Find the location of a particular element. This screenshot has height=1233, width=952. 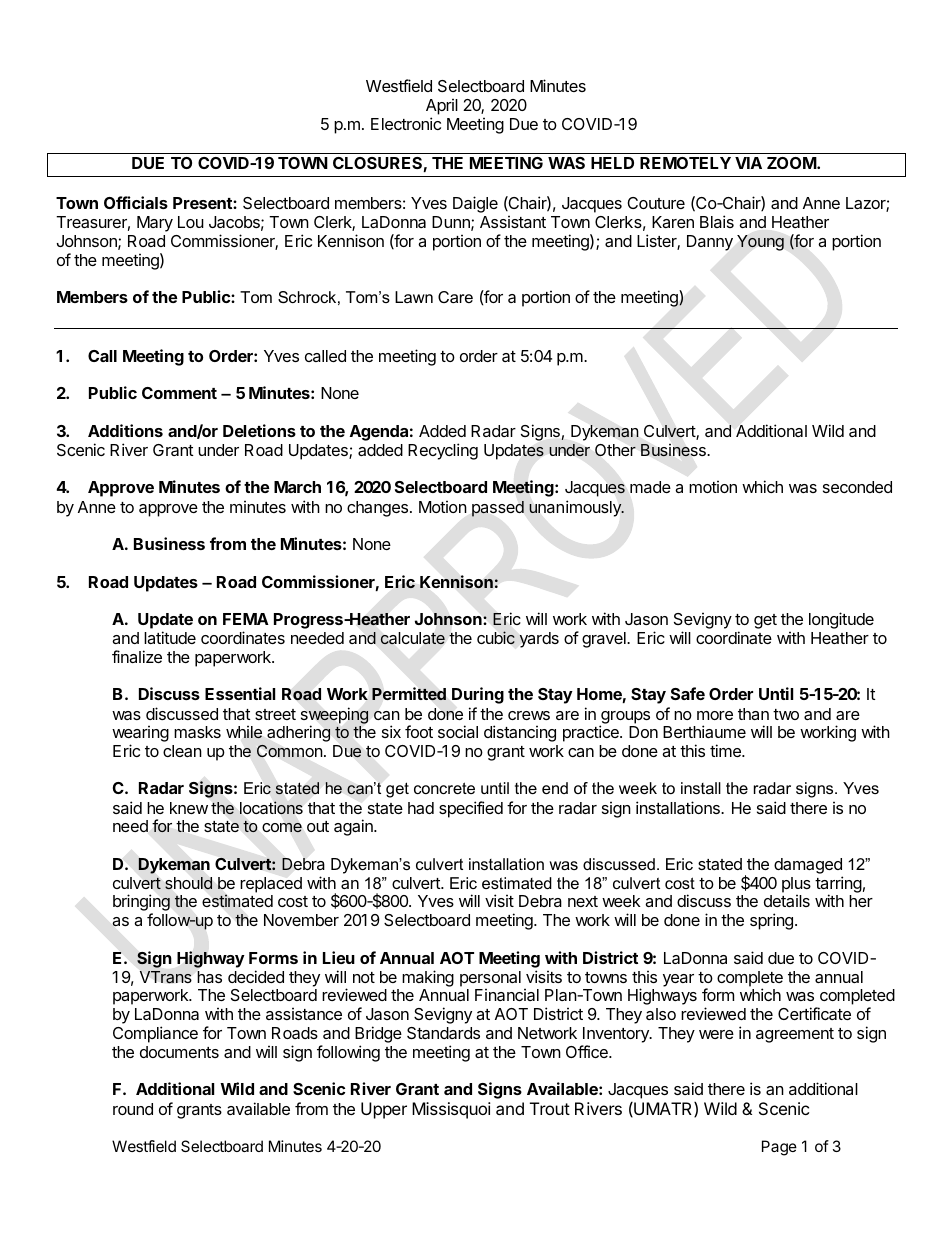

seconded is located at coordinates (857, 487).
